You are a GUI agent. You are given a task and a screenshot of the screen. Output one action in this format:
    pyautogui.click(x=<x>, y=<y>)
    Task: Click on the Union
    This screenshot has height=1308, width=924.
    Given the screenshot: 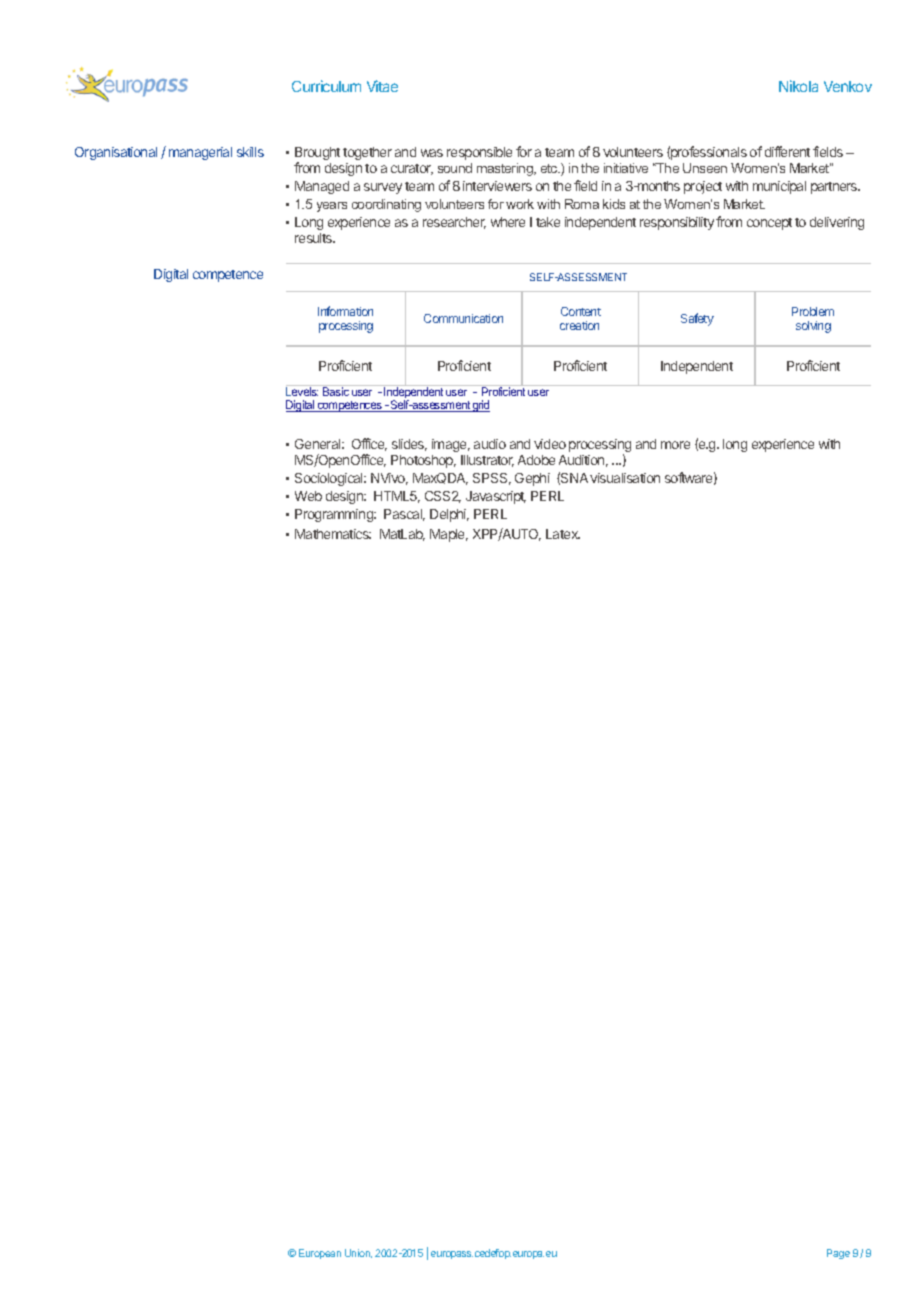 What is the action you would take?
    pyautogui.click(x=358, y=1253)
